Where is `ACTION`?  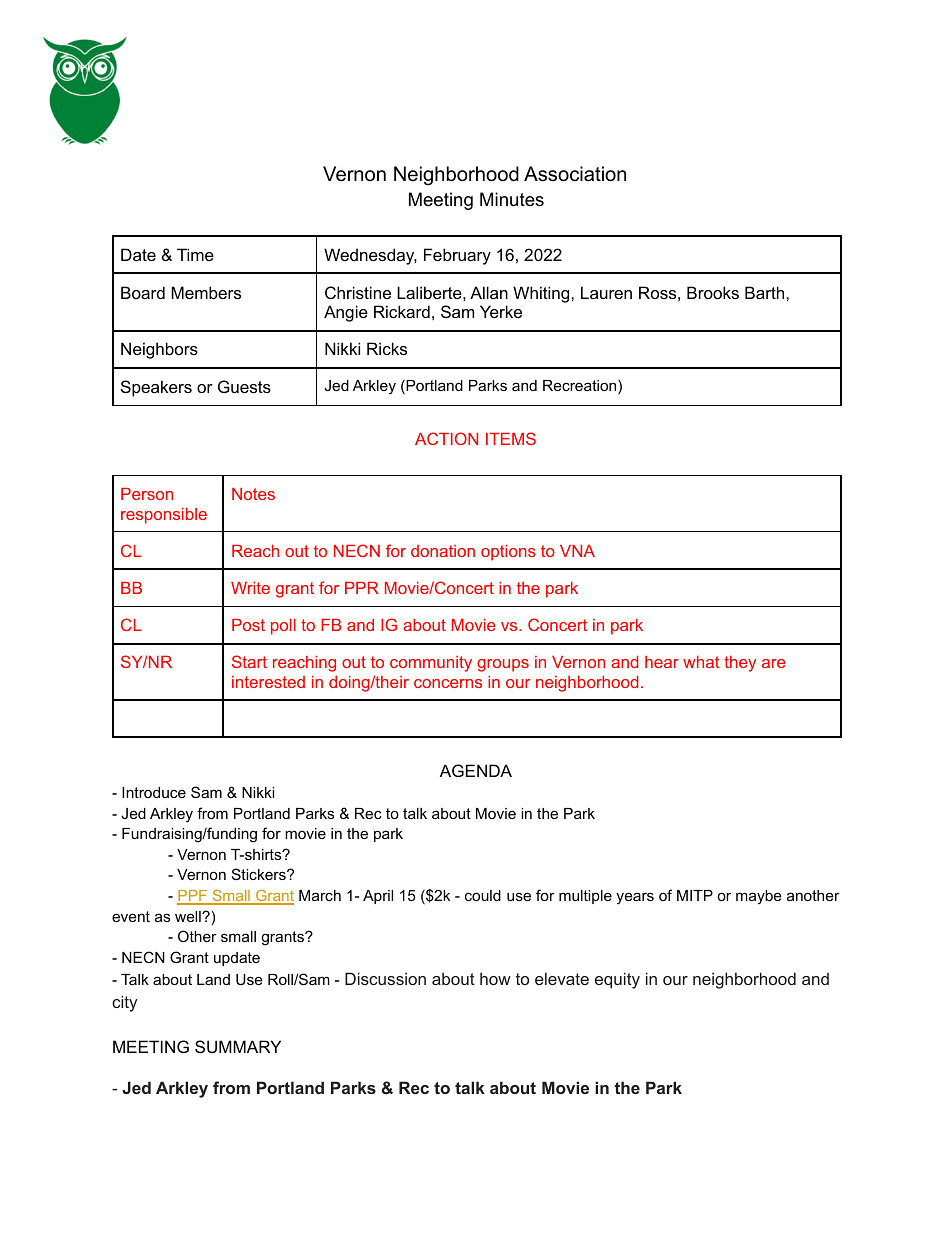
ACTION is located at coordinates (446, 438).
